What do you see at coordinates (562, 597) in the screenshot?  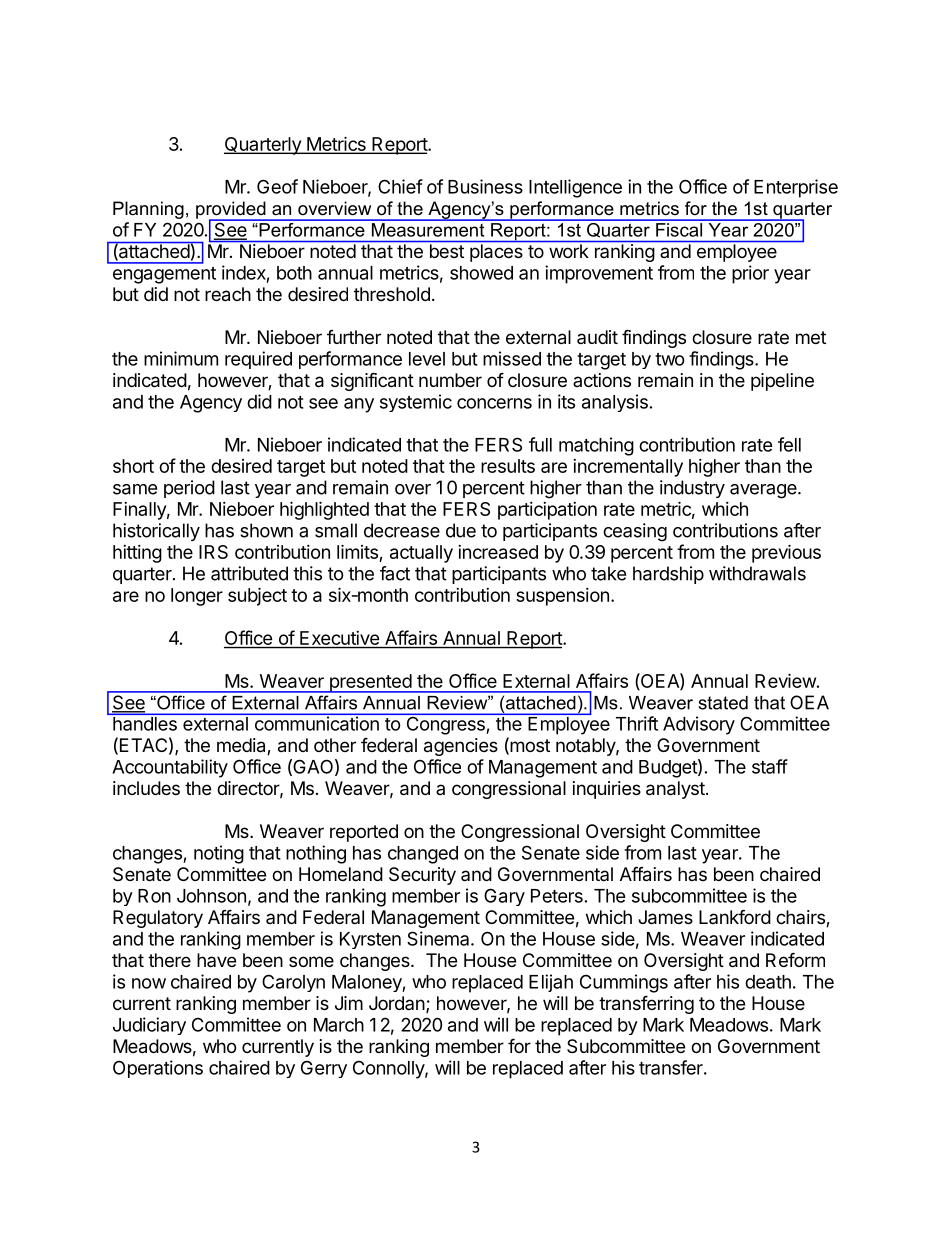 I see `suspension` at bounding box center [562, 597].
